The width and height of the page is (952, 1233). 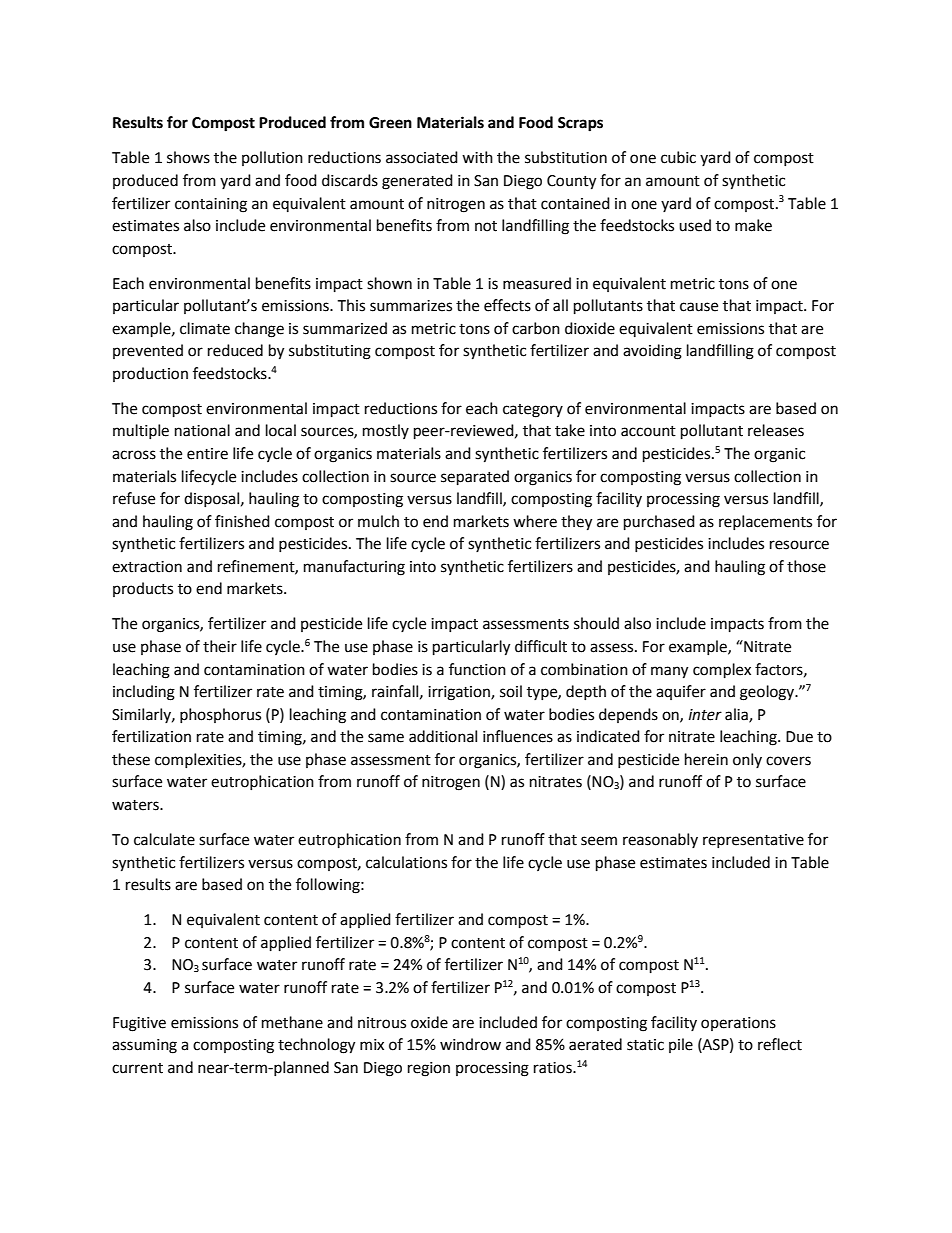 I want to click on products, so click(x=143, y=589).
